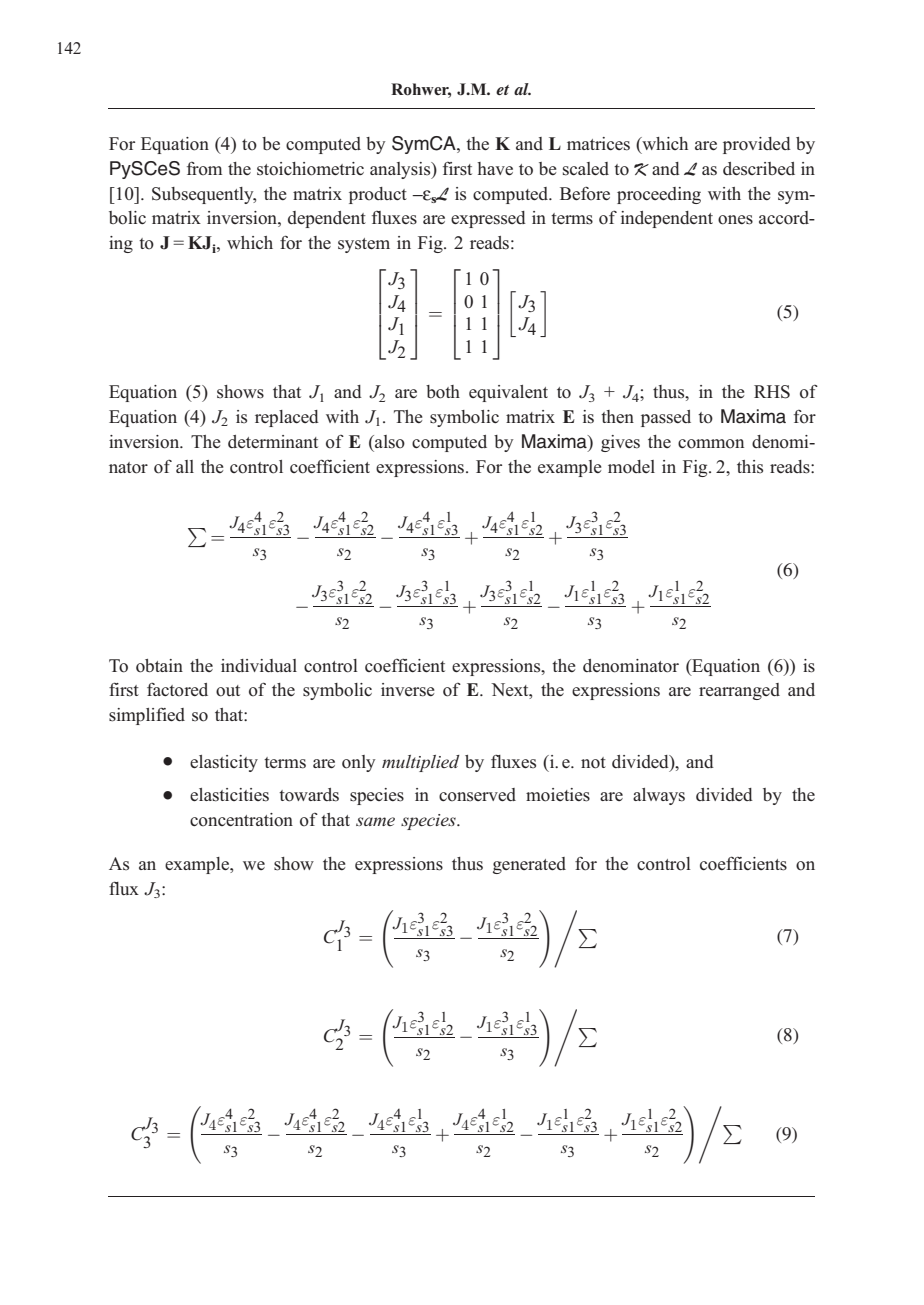 The image size is (924, 1305). I want to click on also, so click(389, 442).
